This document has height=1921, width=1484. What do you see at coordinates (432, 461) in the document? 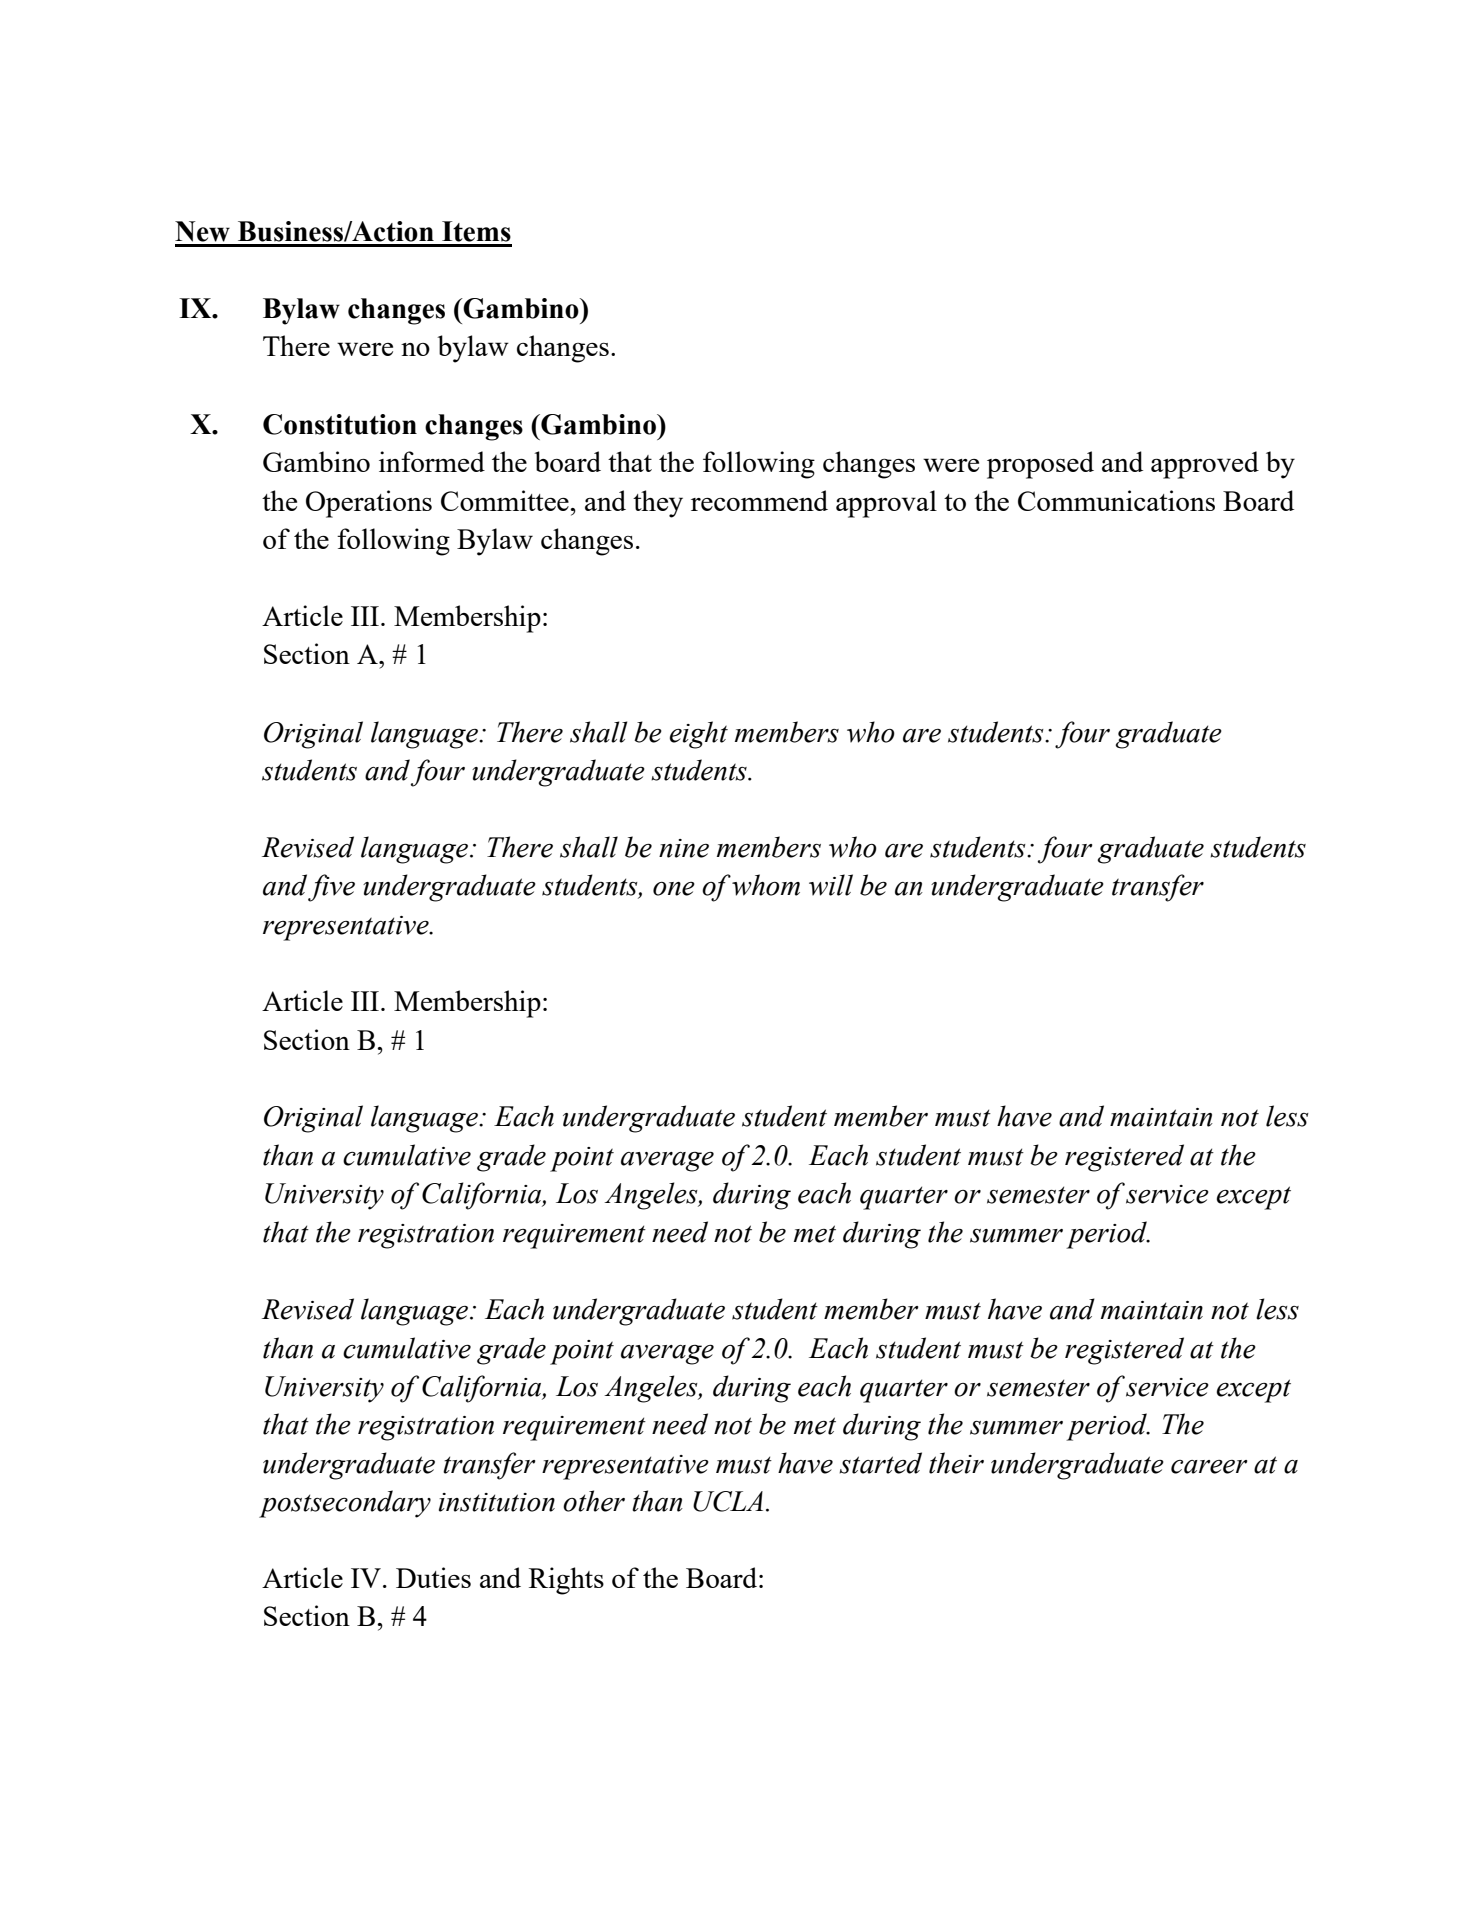
I see `informed` at bounding box center [432, 461].
